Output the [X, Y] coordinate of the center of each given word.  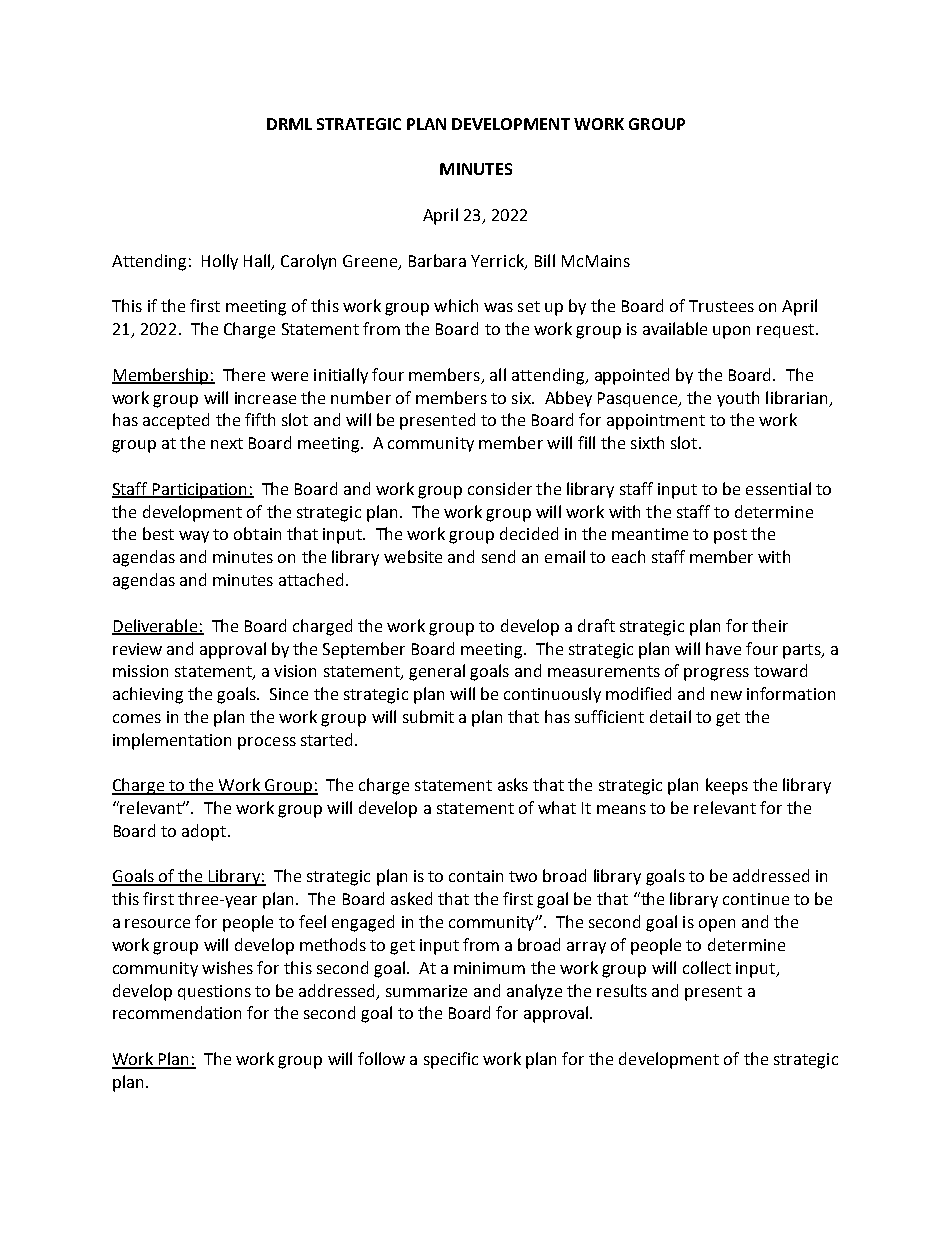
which [456, 305]
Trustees [721, 306]
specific [451, 1060]
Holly [220, 262]
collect [707, 967]
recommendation [177, 1012]
